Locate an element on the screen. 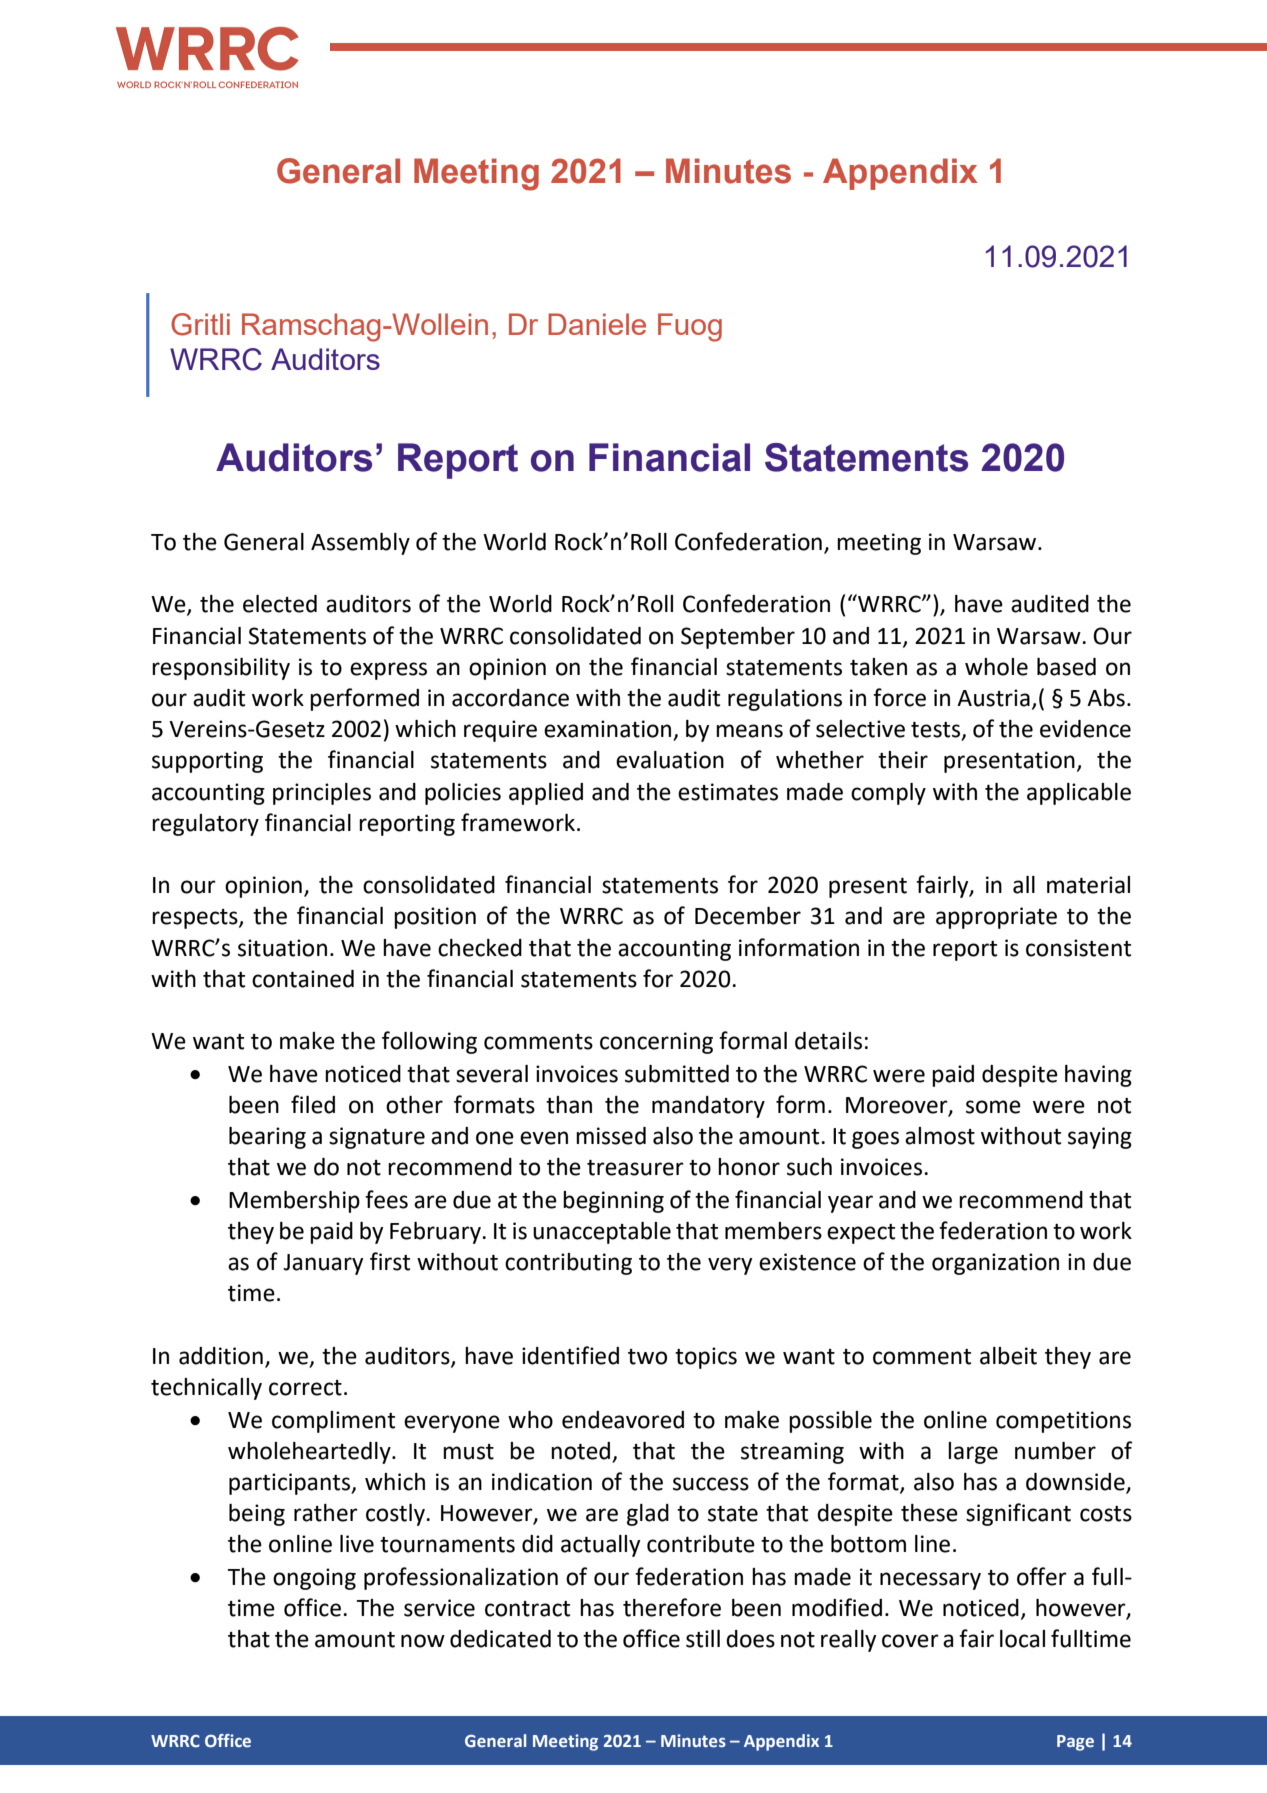 Image resolution: width=1267 pixels, height=1793 pixels. Daniele is located at coordinates (597, 324).
